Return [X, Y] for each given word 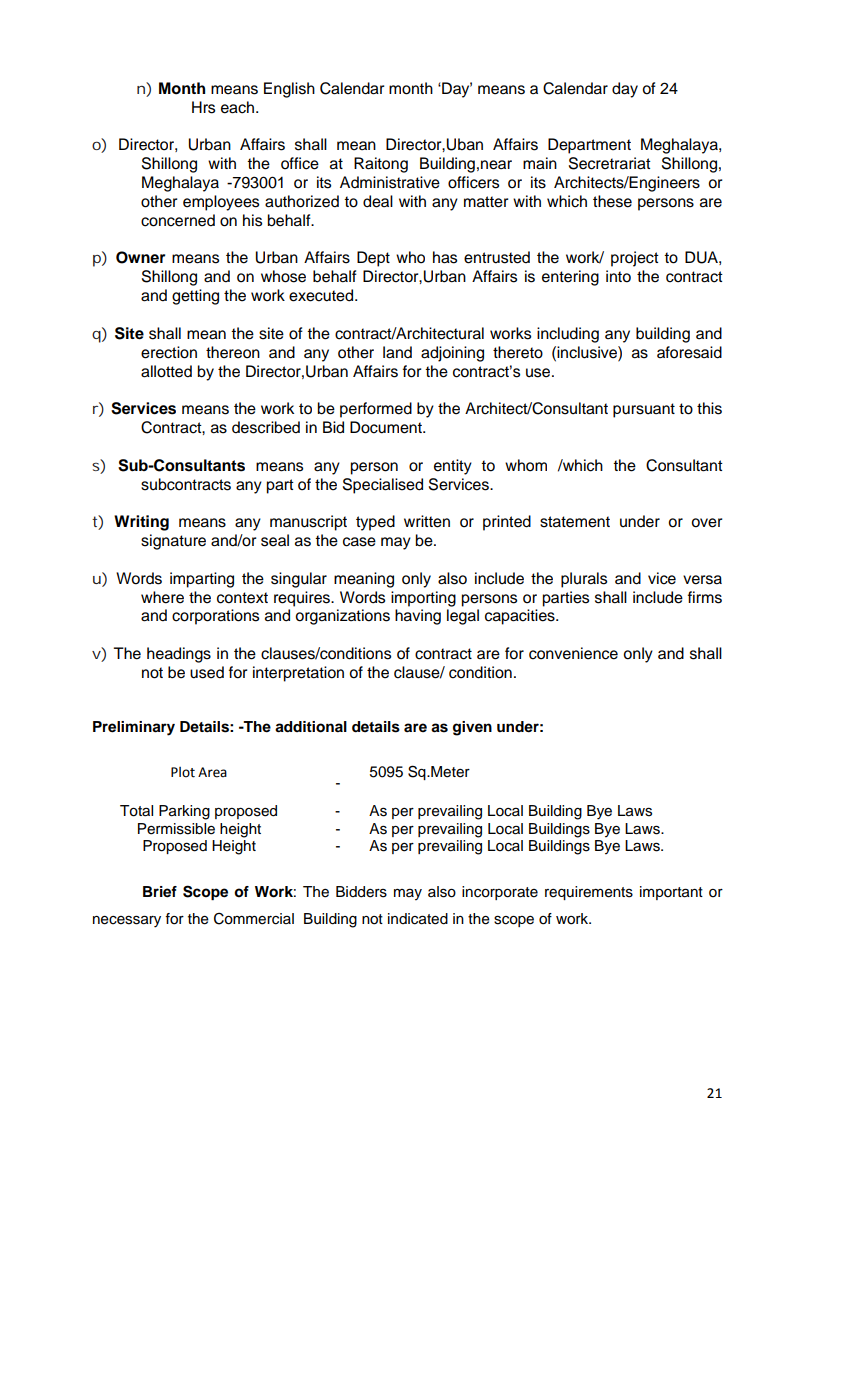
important [671, 893]
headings [179, 655]
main [540, 163]
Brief [160, 892]
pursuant [644, 410]
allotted [166, 371]
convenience [573, 653]
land [397, 352]
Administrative [390, 182]
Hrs [203, 107]
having [418, 617]
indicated [418, 919]
